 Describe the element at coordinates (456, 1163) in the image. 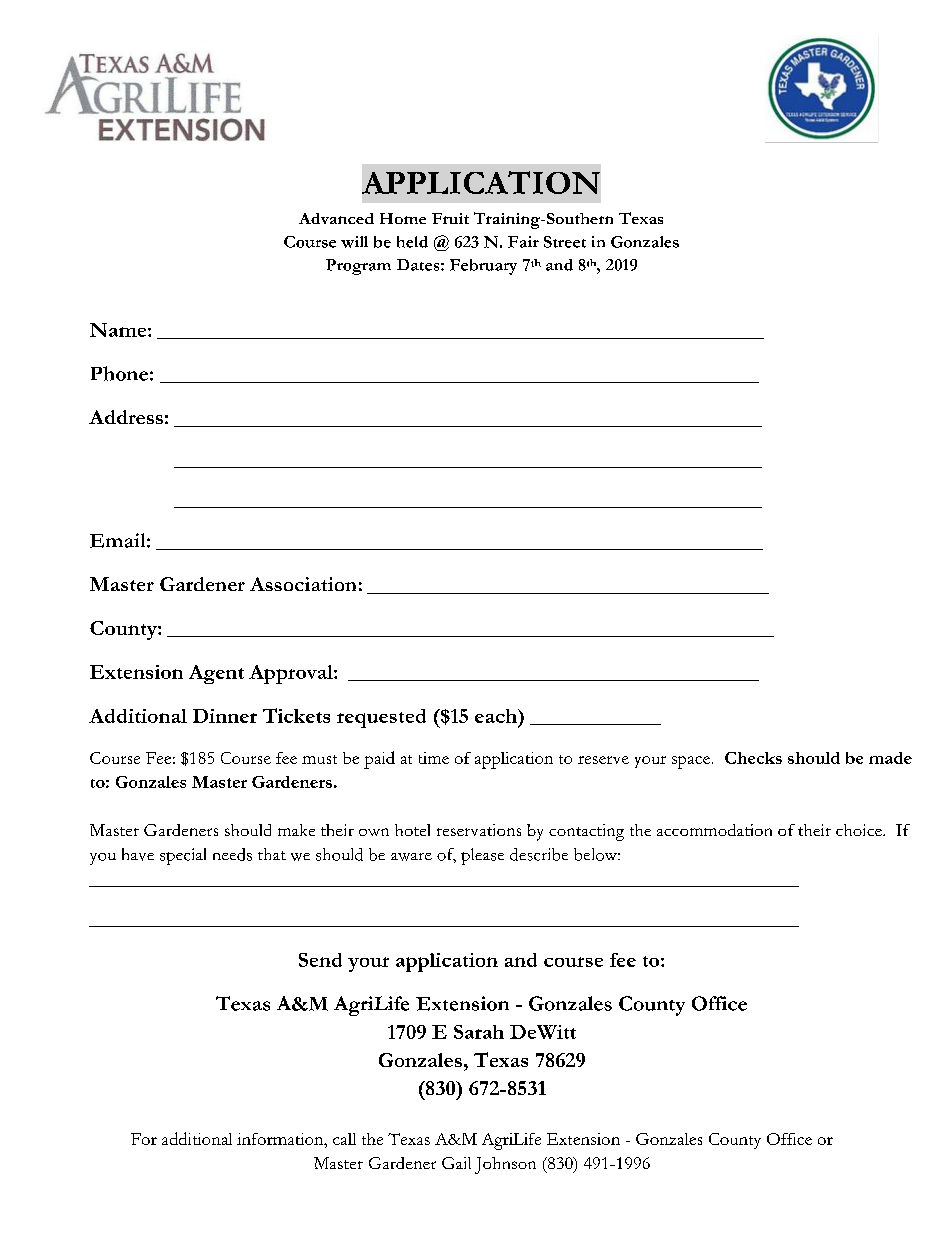

I see `Gail` at that location.
